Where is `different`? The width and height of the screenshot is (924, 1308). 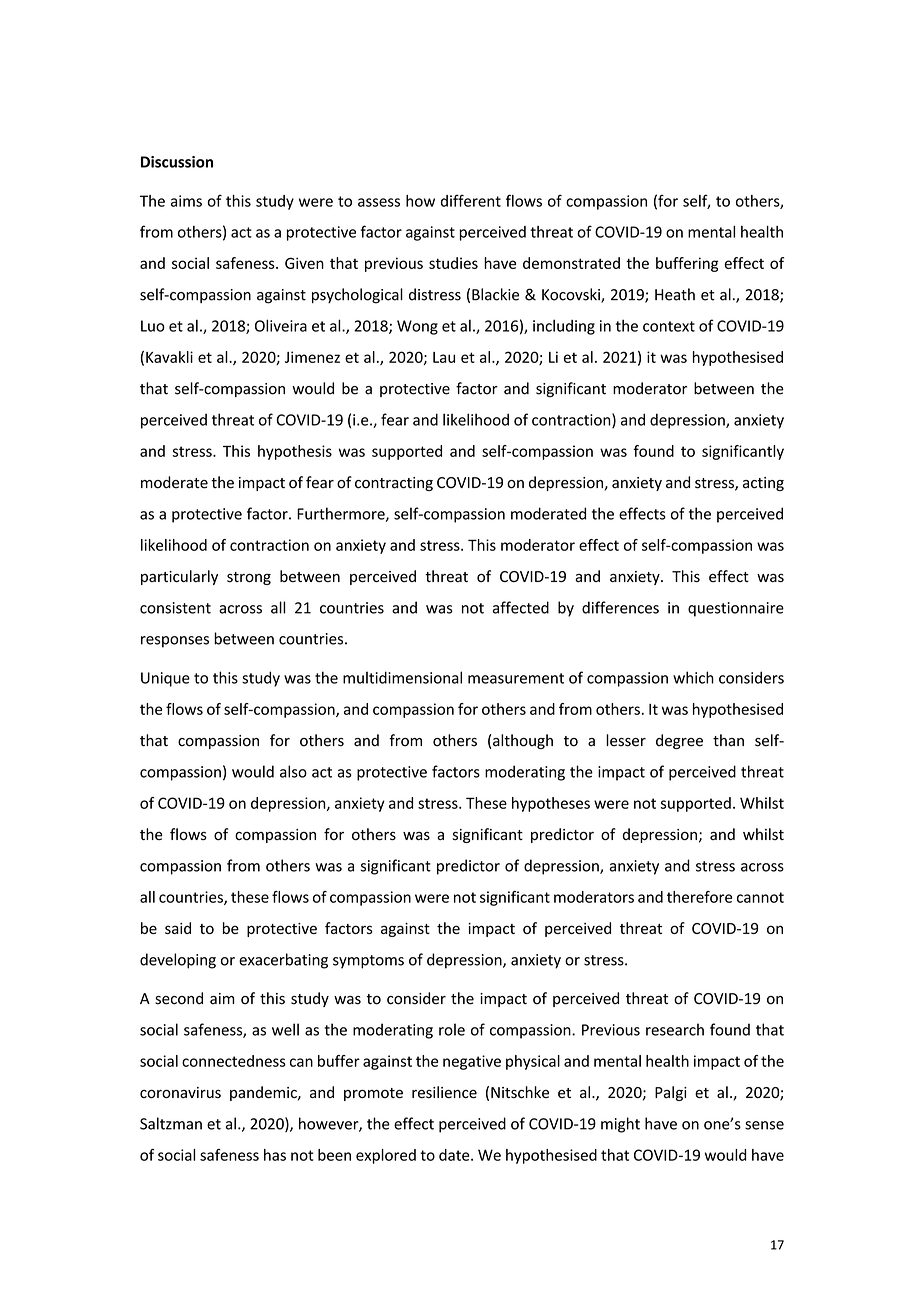
different is located at coordinates (471, 200).
